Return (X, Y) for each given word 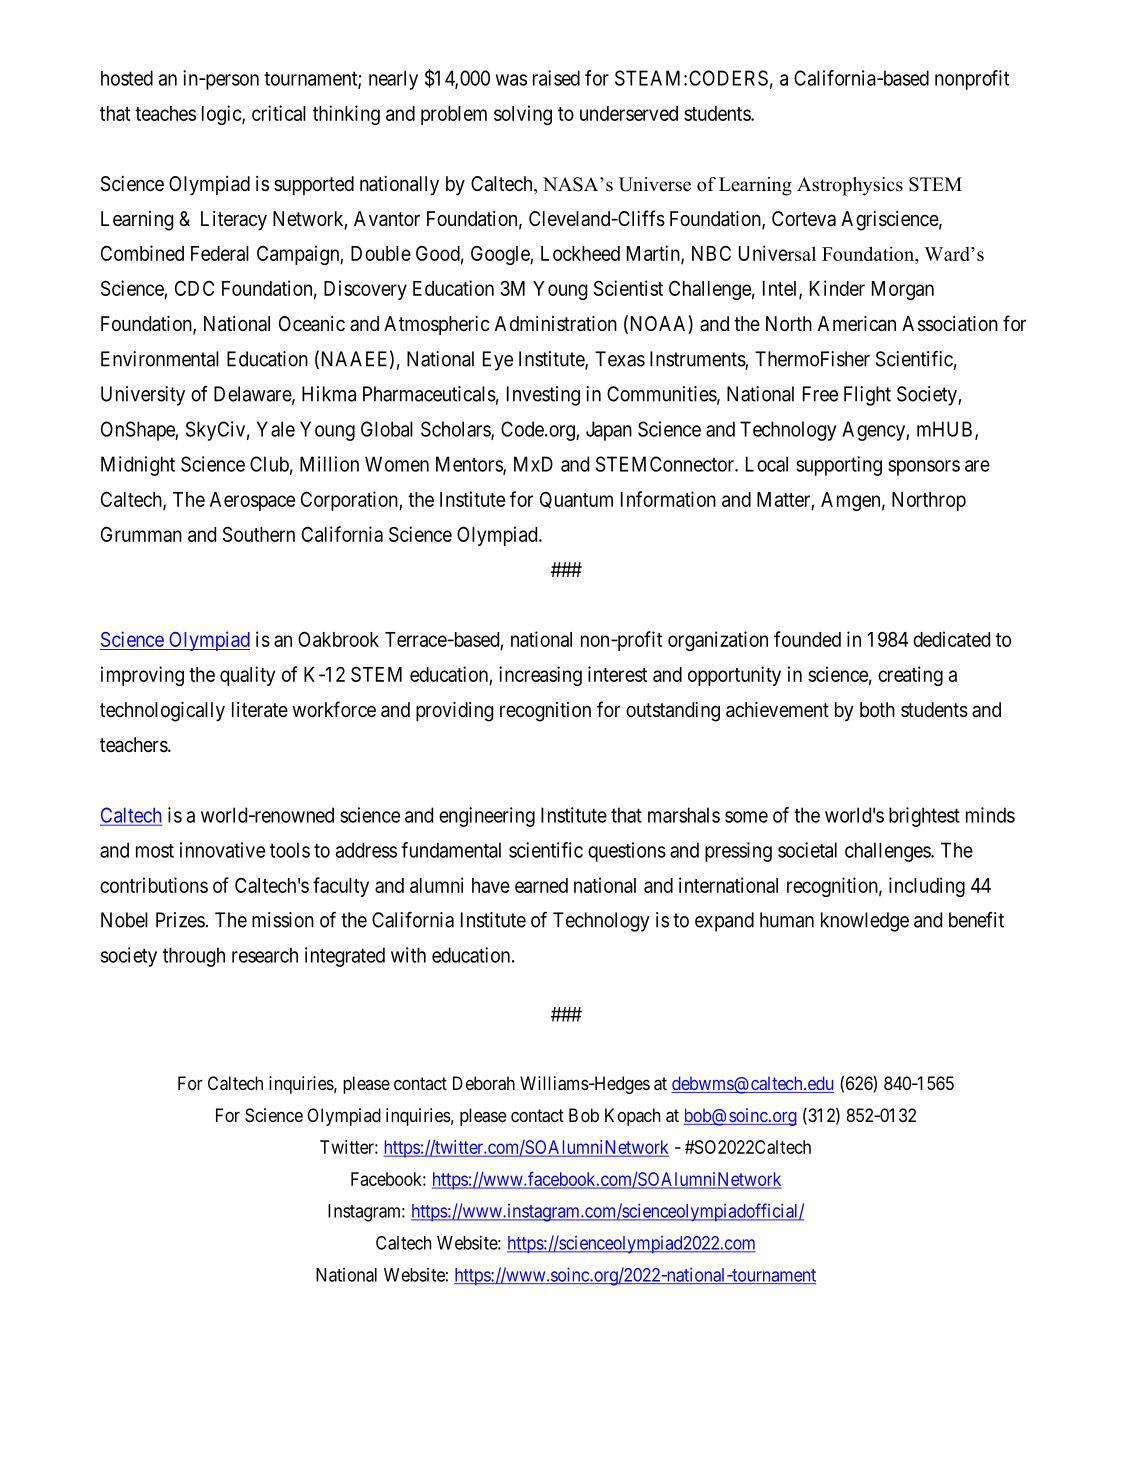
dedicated (951, 639)
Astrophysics (850, 186)
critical (279, 113)
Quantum (576, 499)
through (194, 957)
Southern (259, 534)
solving (523, 115)
